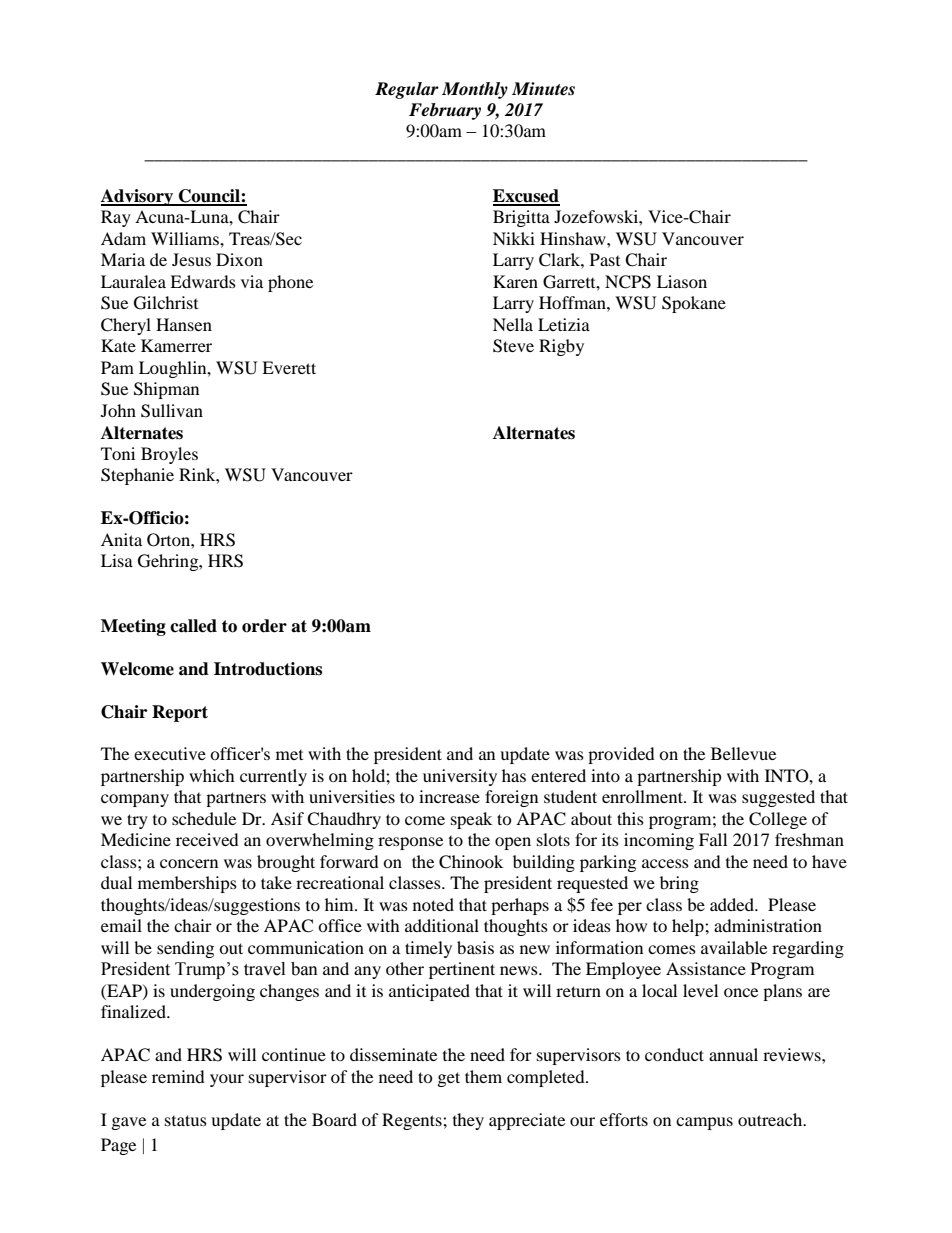  I want to click on Minutes, so click(543, 89).
